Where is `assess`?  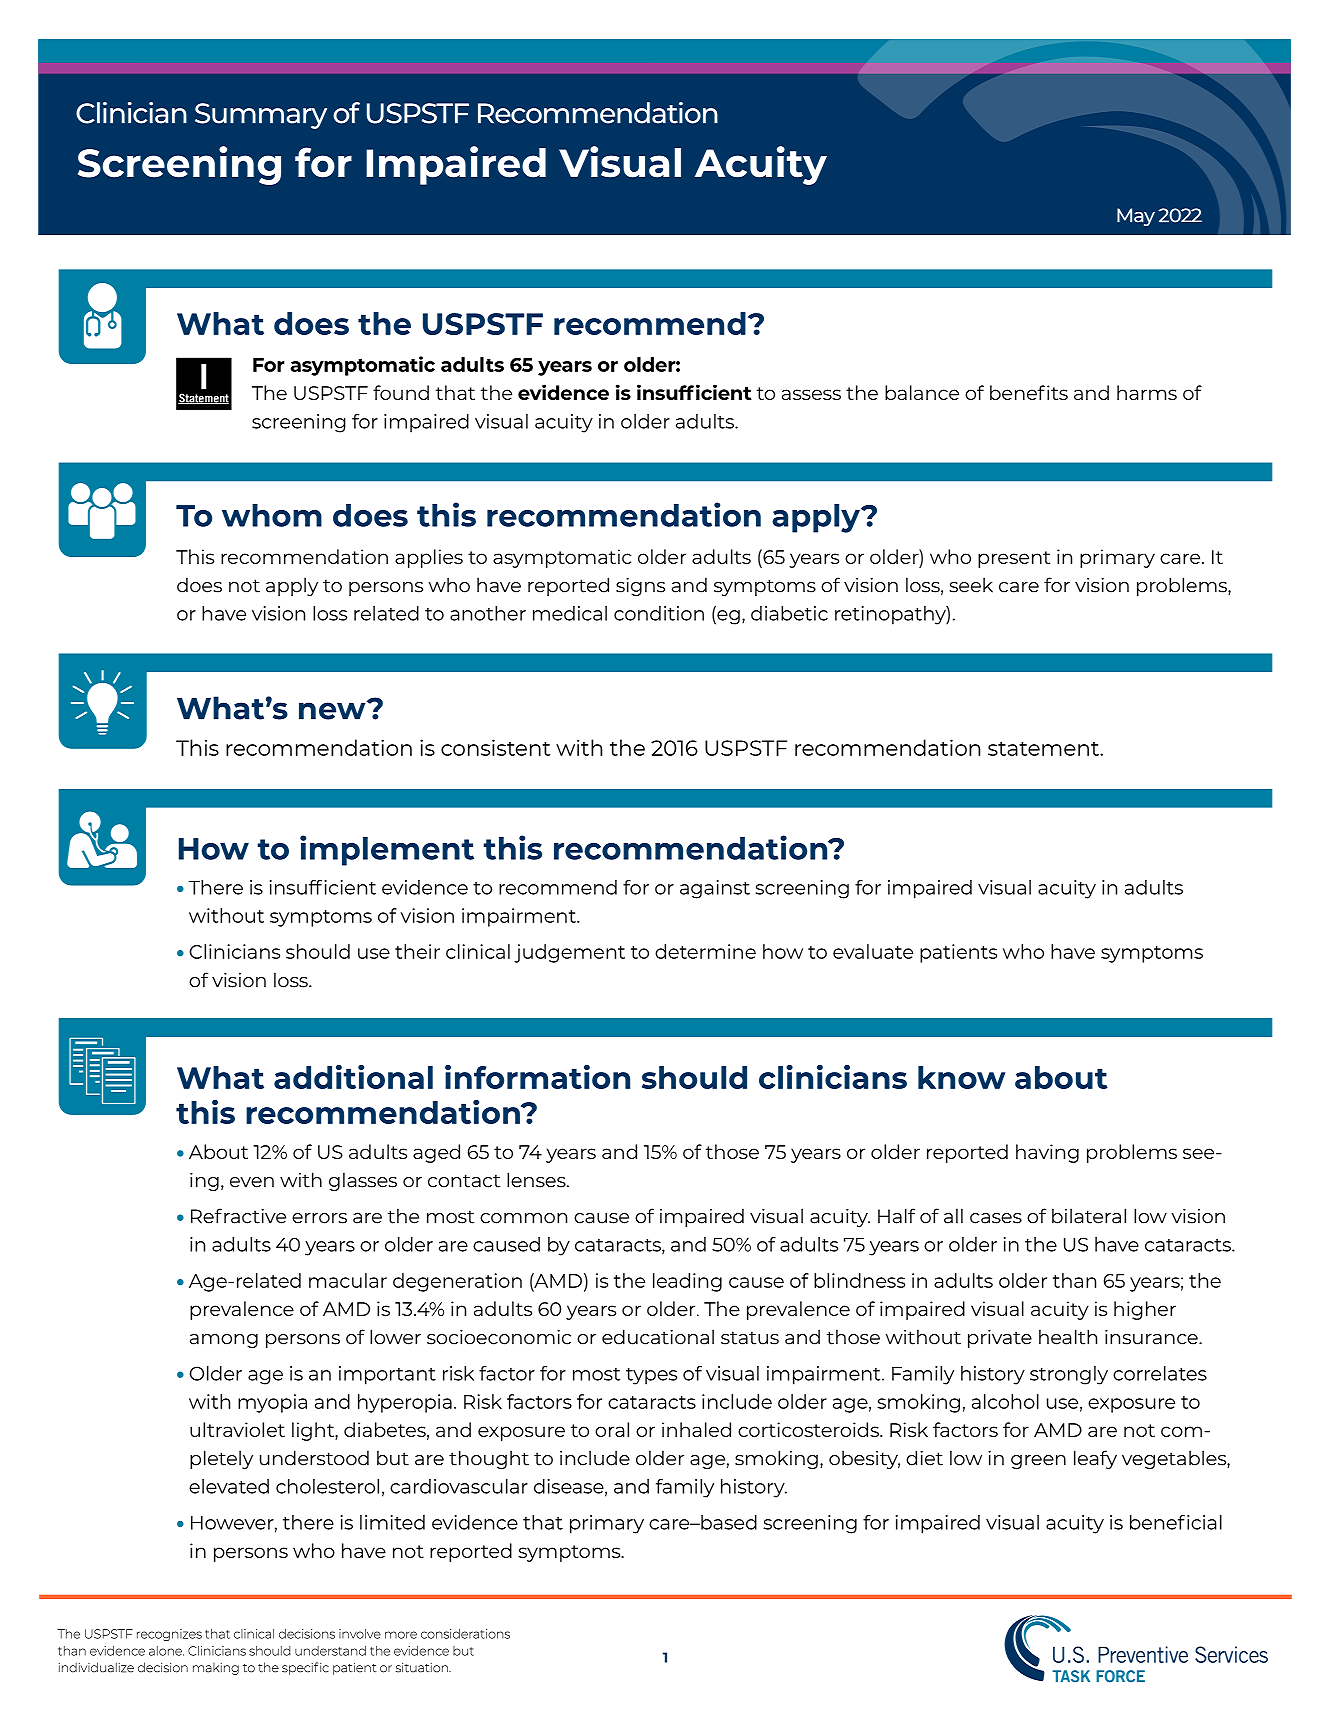 assess is located at coordinates (811, 394).
